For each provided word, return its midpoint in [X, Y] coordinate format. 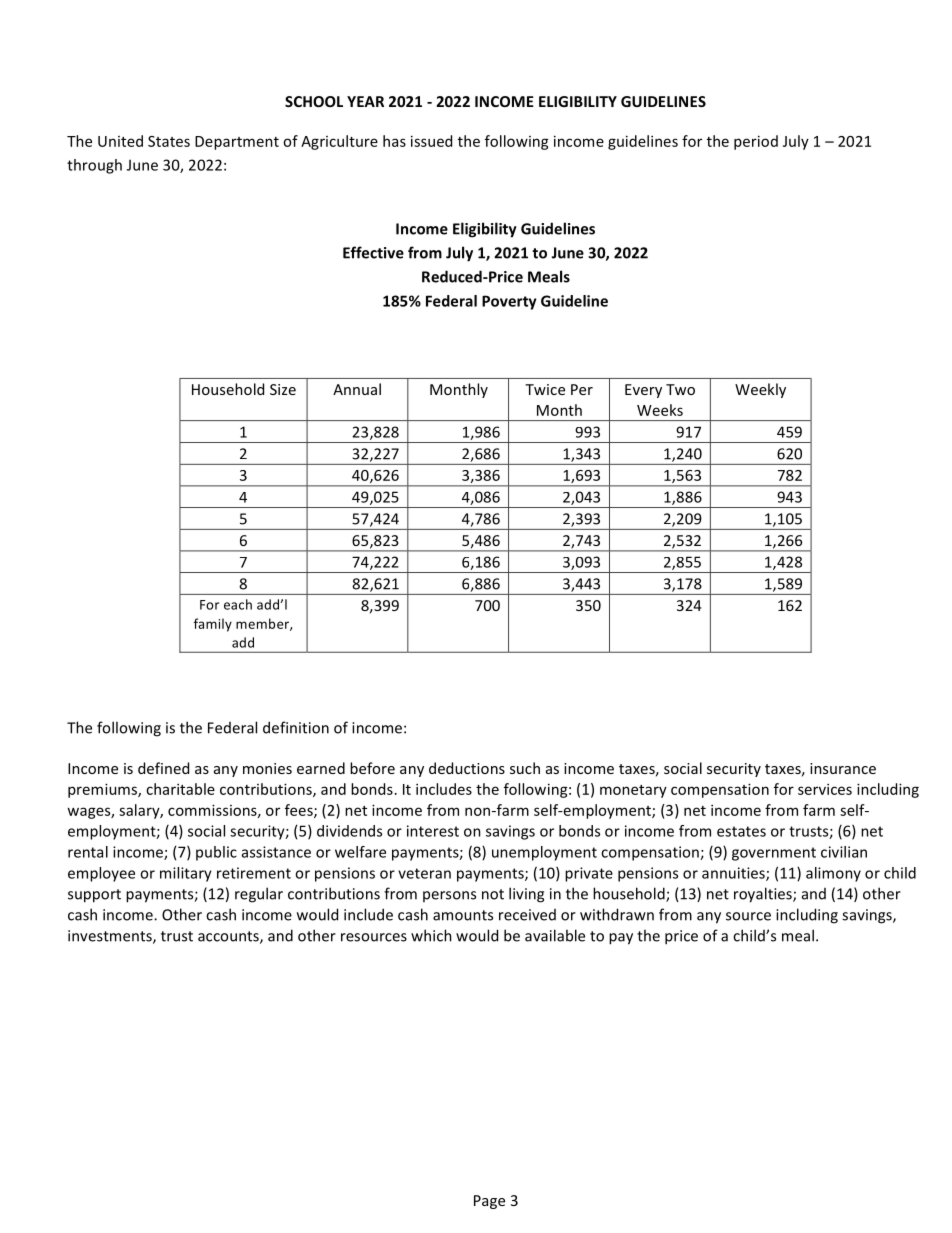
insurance [843, 768]
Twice [545, 389]
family [213, 625]
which [431, 935]
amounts [463, 915]
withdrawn [617, 914]
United [120, 141]
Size [283, 389]
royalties [764, 895]
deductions [467, 768]
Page [489, 1202]
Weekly [760, 390]
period [756, 142]
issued [431, 141]
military [186, 874]
